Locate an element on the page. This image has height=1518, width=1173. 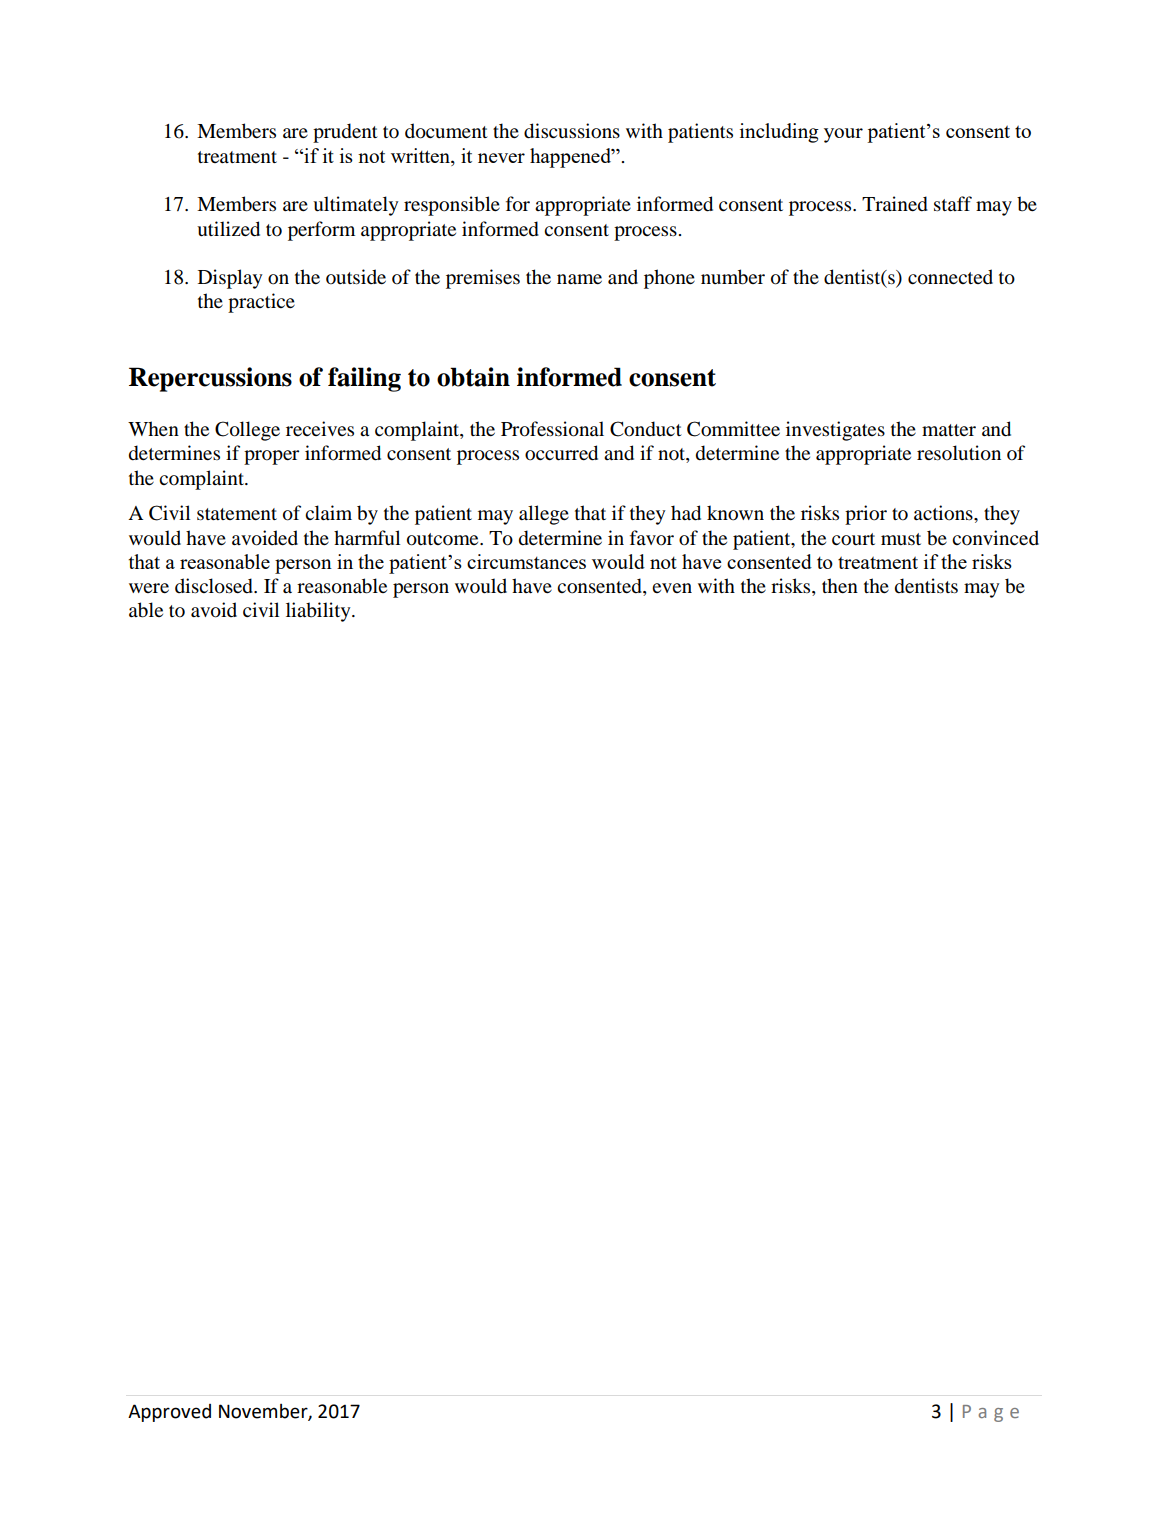
utilized is located at coordinates (228, 229).
